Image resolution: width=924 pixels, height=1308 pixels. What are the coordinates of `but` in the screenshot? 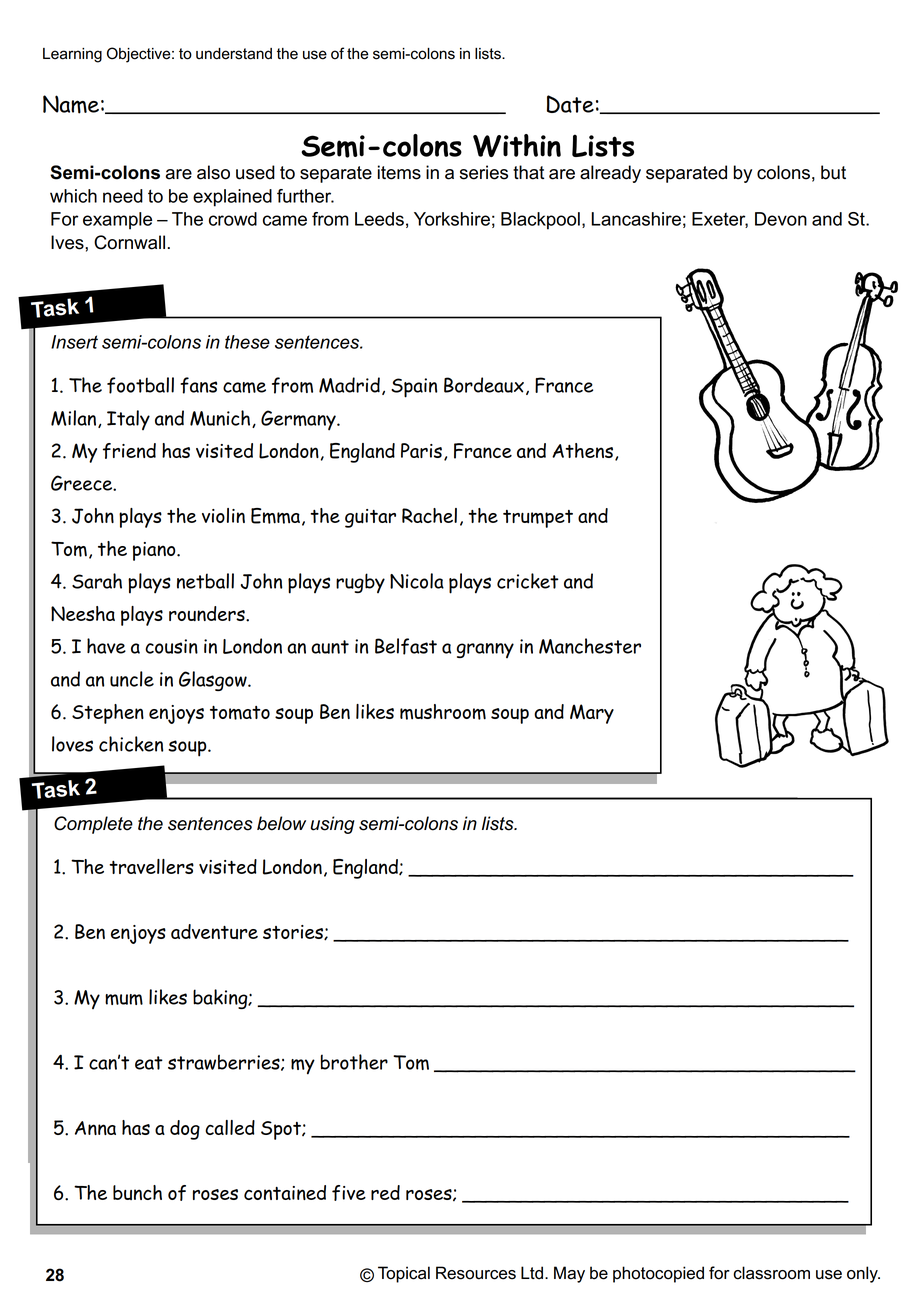 It's located at (833, 172).
